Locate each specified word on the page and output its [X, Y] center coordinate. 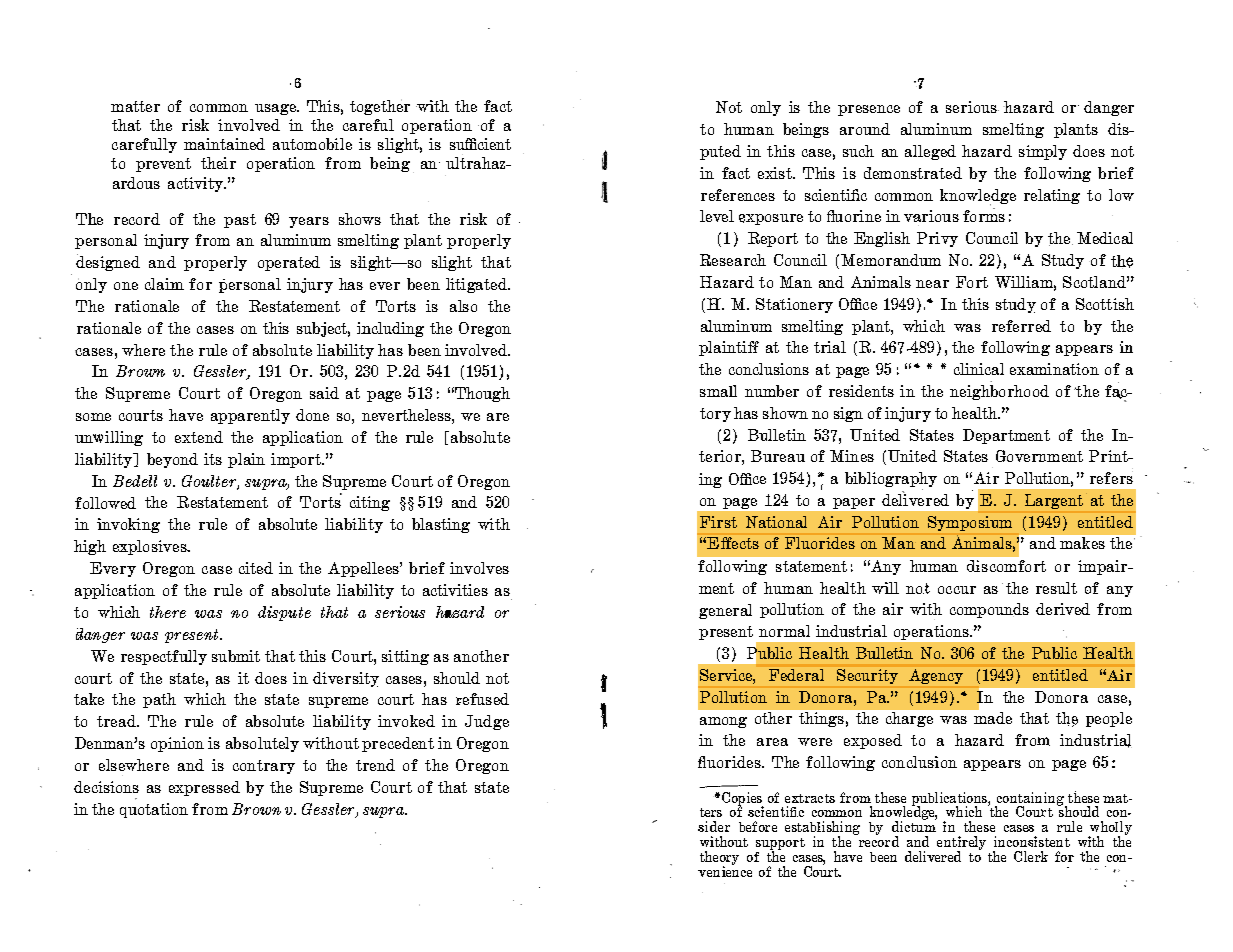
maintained [224, 144]
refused [482, 699]
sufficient [480, 144]
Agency [936, 676]
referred [1021, 326]
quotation [154, 810]
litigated [477, 285]
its [213, 459]
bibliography [891, 481]
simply [1043, 152]
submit [236, 656]
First [718, 522]
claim [164, 284]
